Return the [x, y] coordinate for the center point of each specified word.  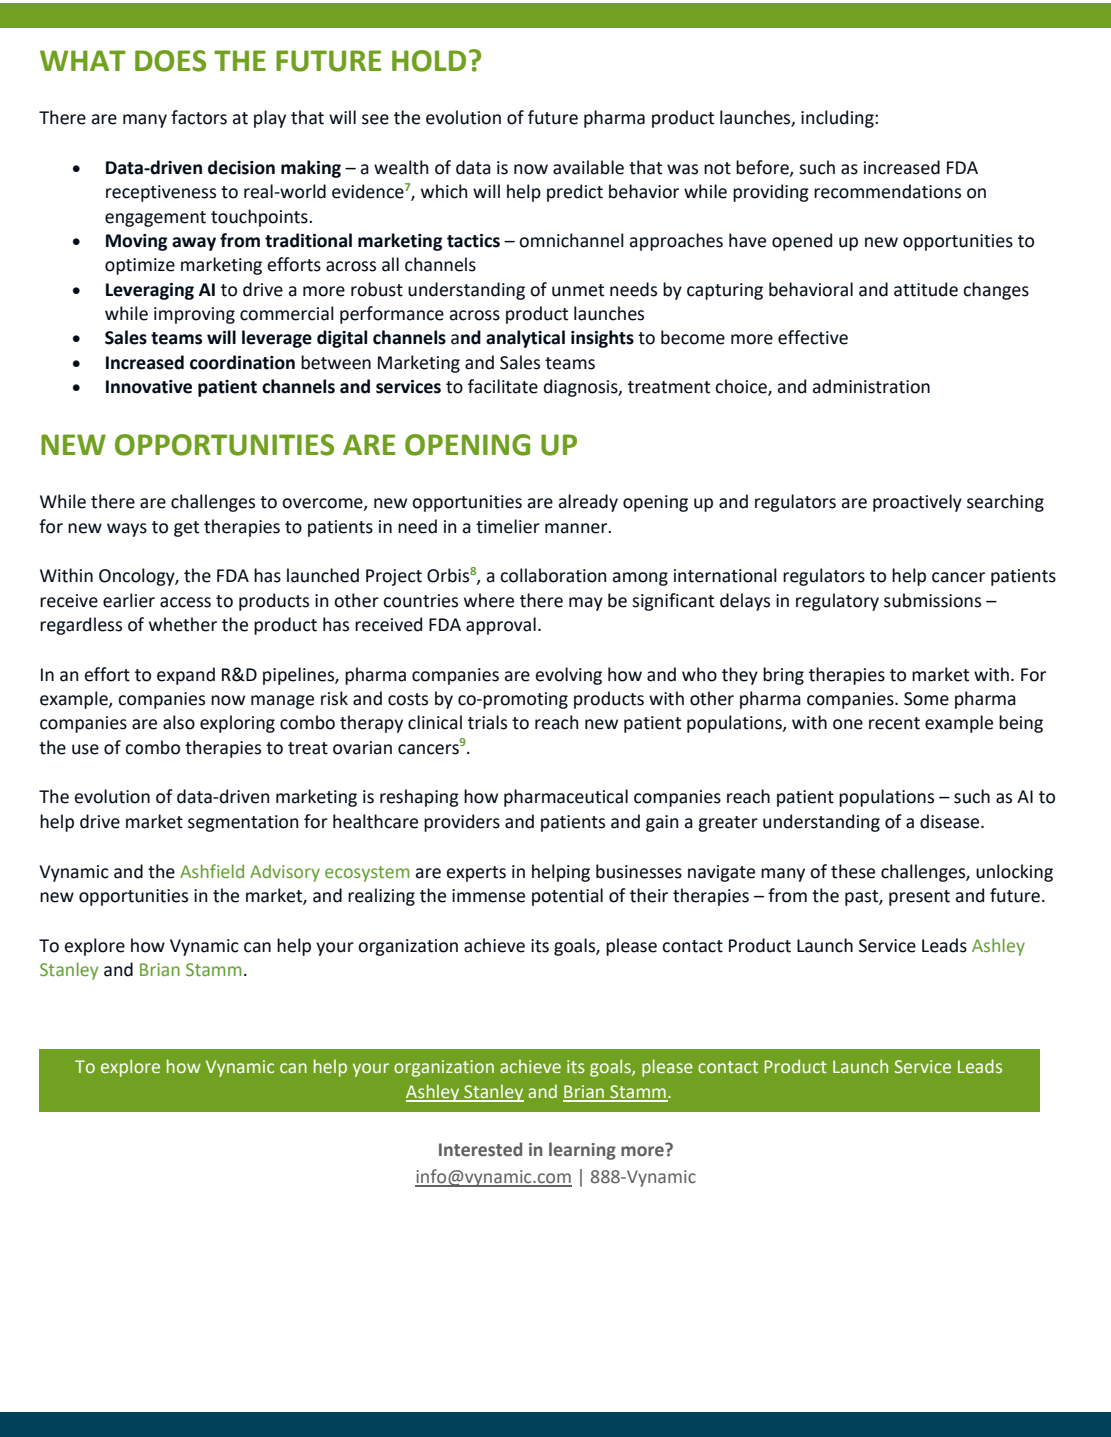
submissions [932, 600]
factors [199, 117]
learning [582, 1151]
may [586, 604]
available [588, 167]
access [185, 602]
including [838, 119]
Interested [480, 1149]
